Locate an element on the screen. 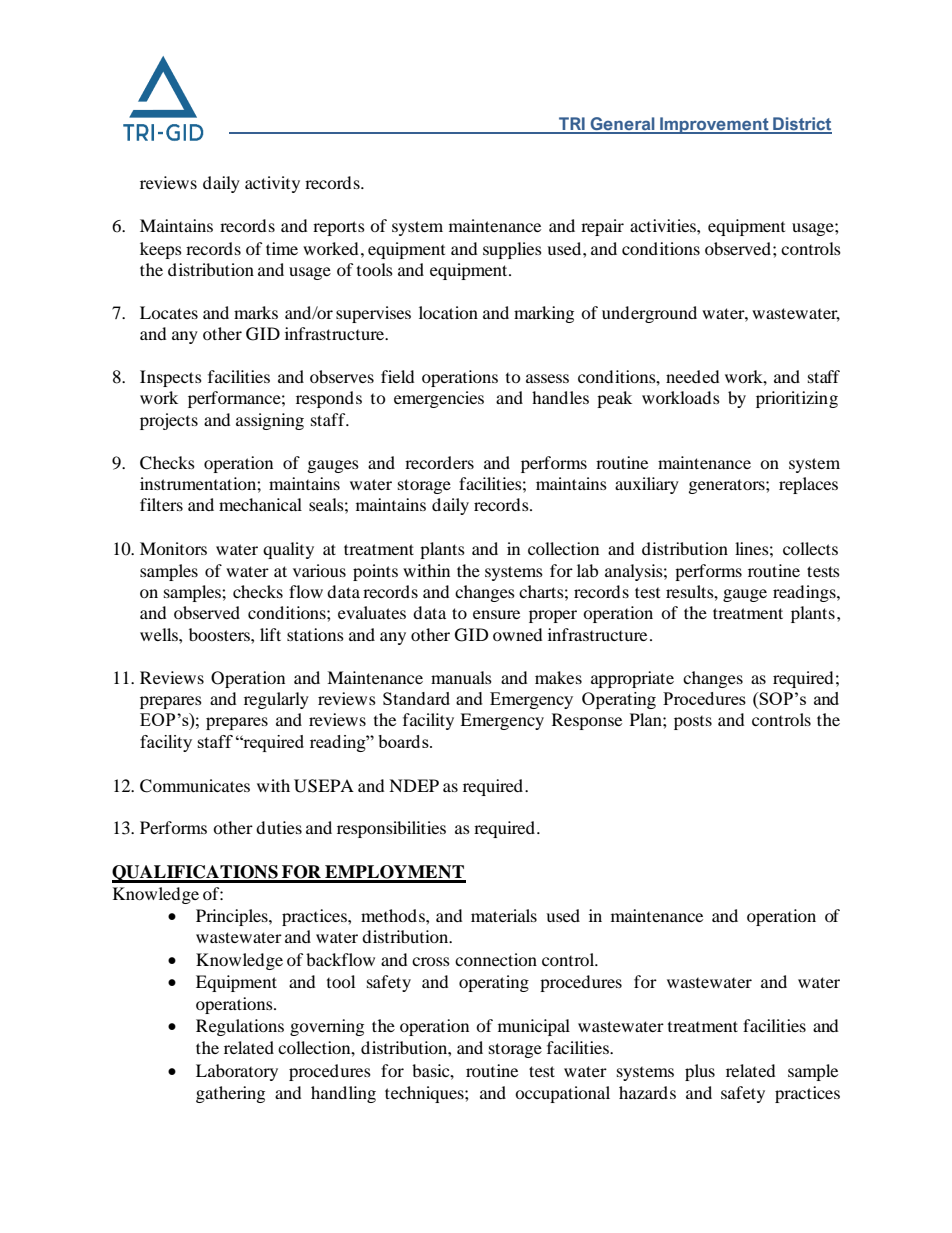 Image resolution: width=952 pixels, height=1233 pixels. plus is located at coordinates (700, 1072).
